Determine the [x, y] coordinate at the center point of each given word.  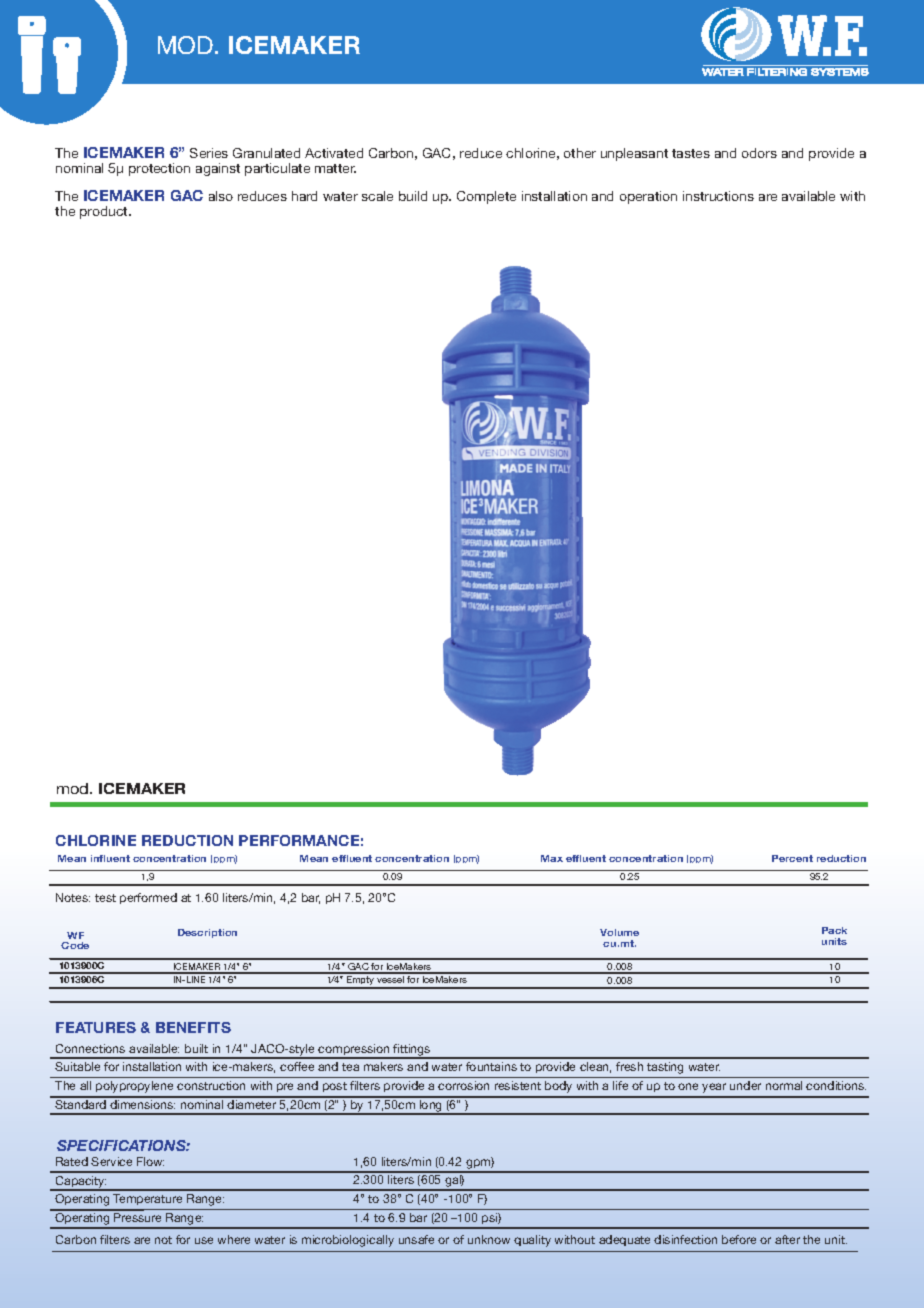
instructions [718, 196]
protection [159, 169]
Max [552, 858]
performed [148, 898]
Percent [792, 858]
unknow [489, 1239]
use [204, 1240]
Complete [486, 197]
